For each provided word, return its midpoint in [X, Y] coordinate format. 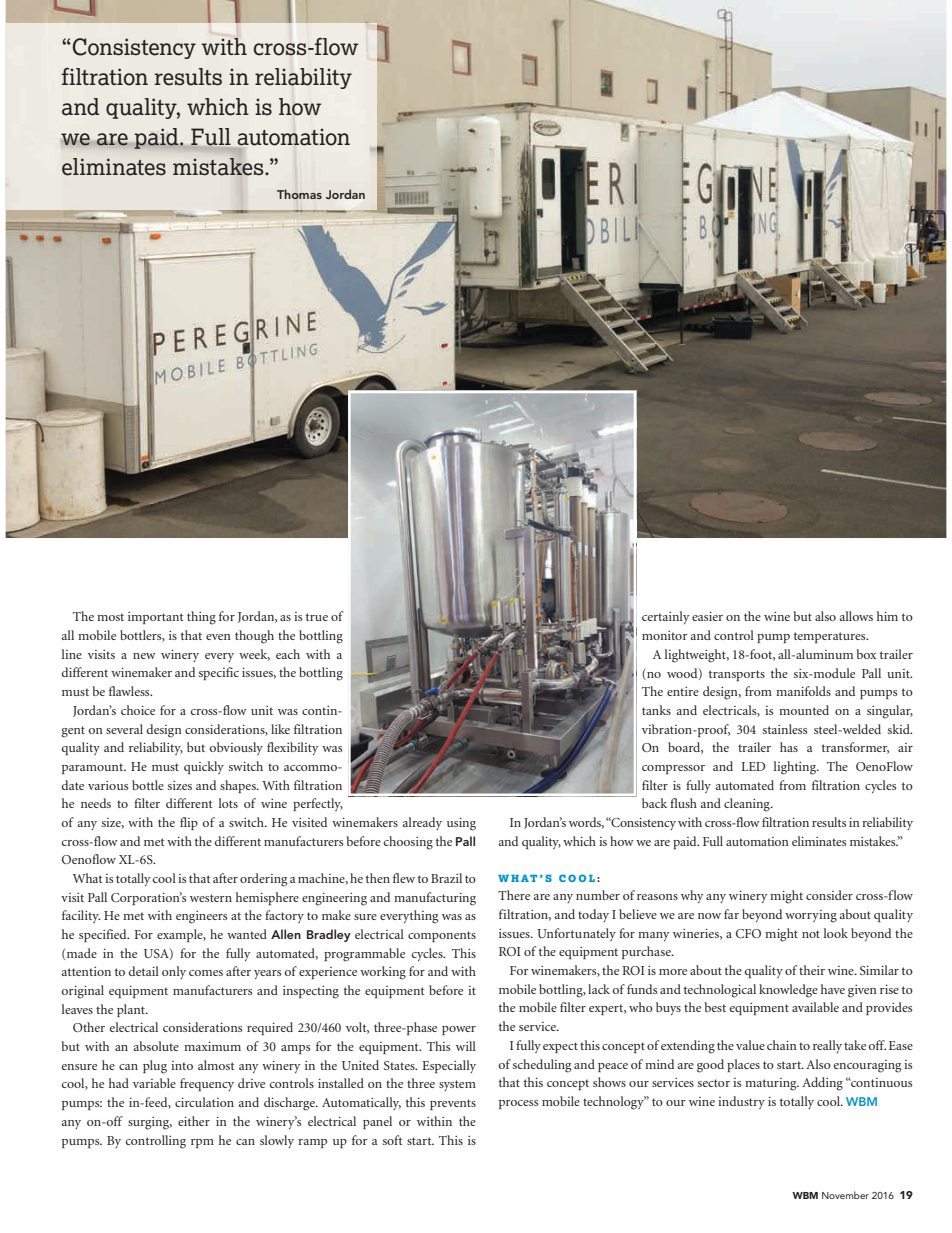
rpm [202, 1143]
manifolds [803, 691]
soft [392, 1140]
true [317, 617]
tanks [656, 710]
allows [856, 616]
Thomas [299, 194]
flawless [130, 691]
